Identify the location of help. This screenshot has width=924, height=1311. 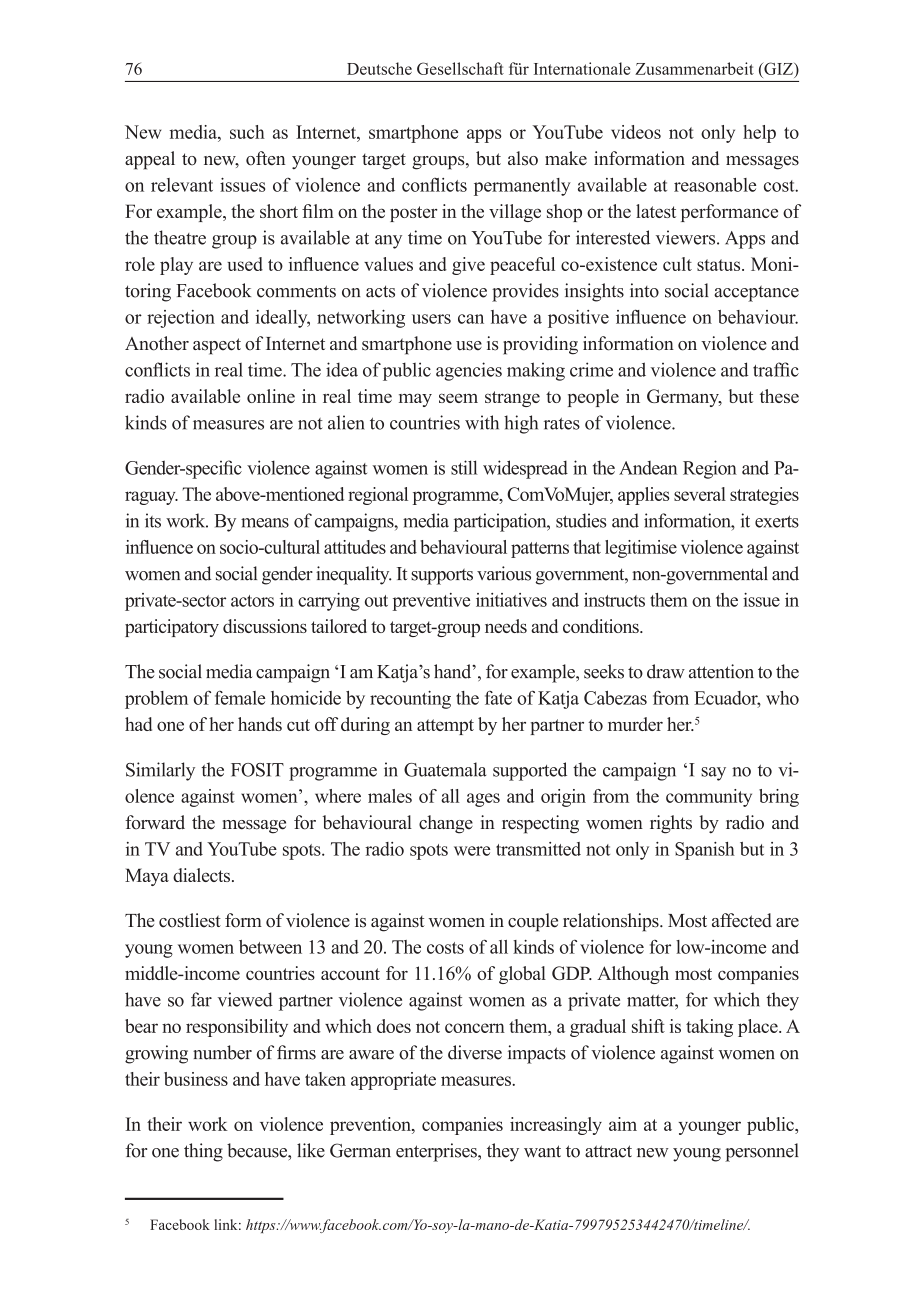
(759, 134).
